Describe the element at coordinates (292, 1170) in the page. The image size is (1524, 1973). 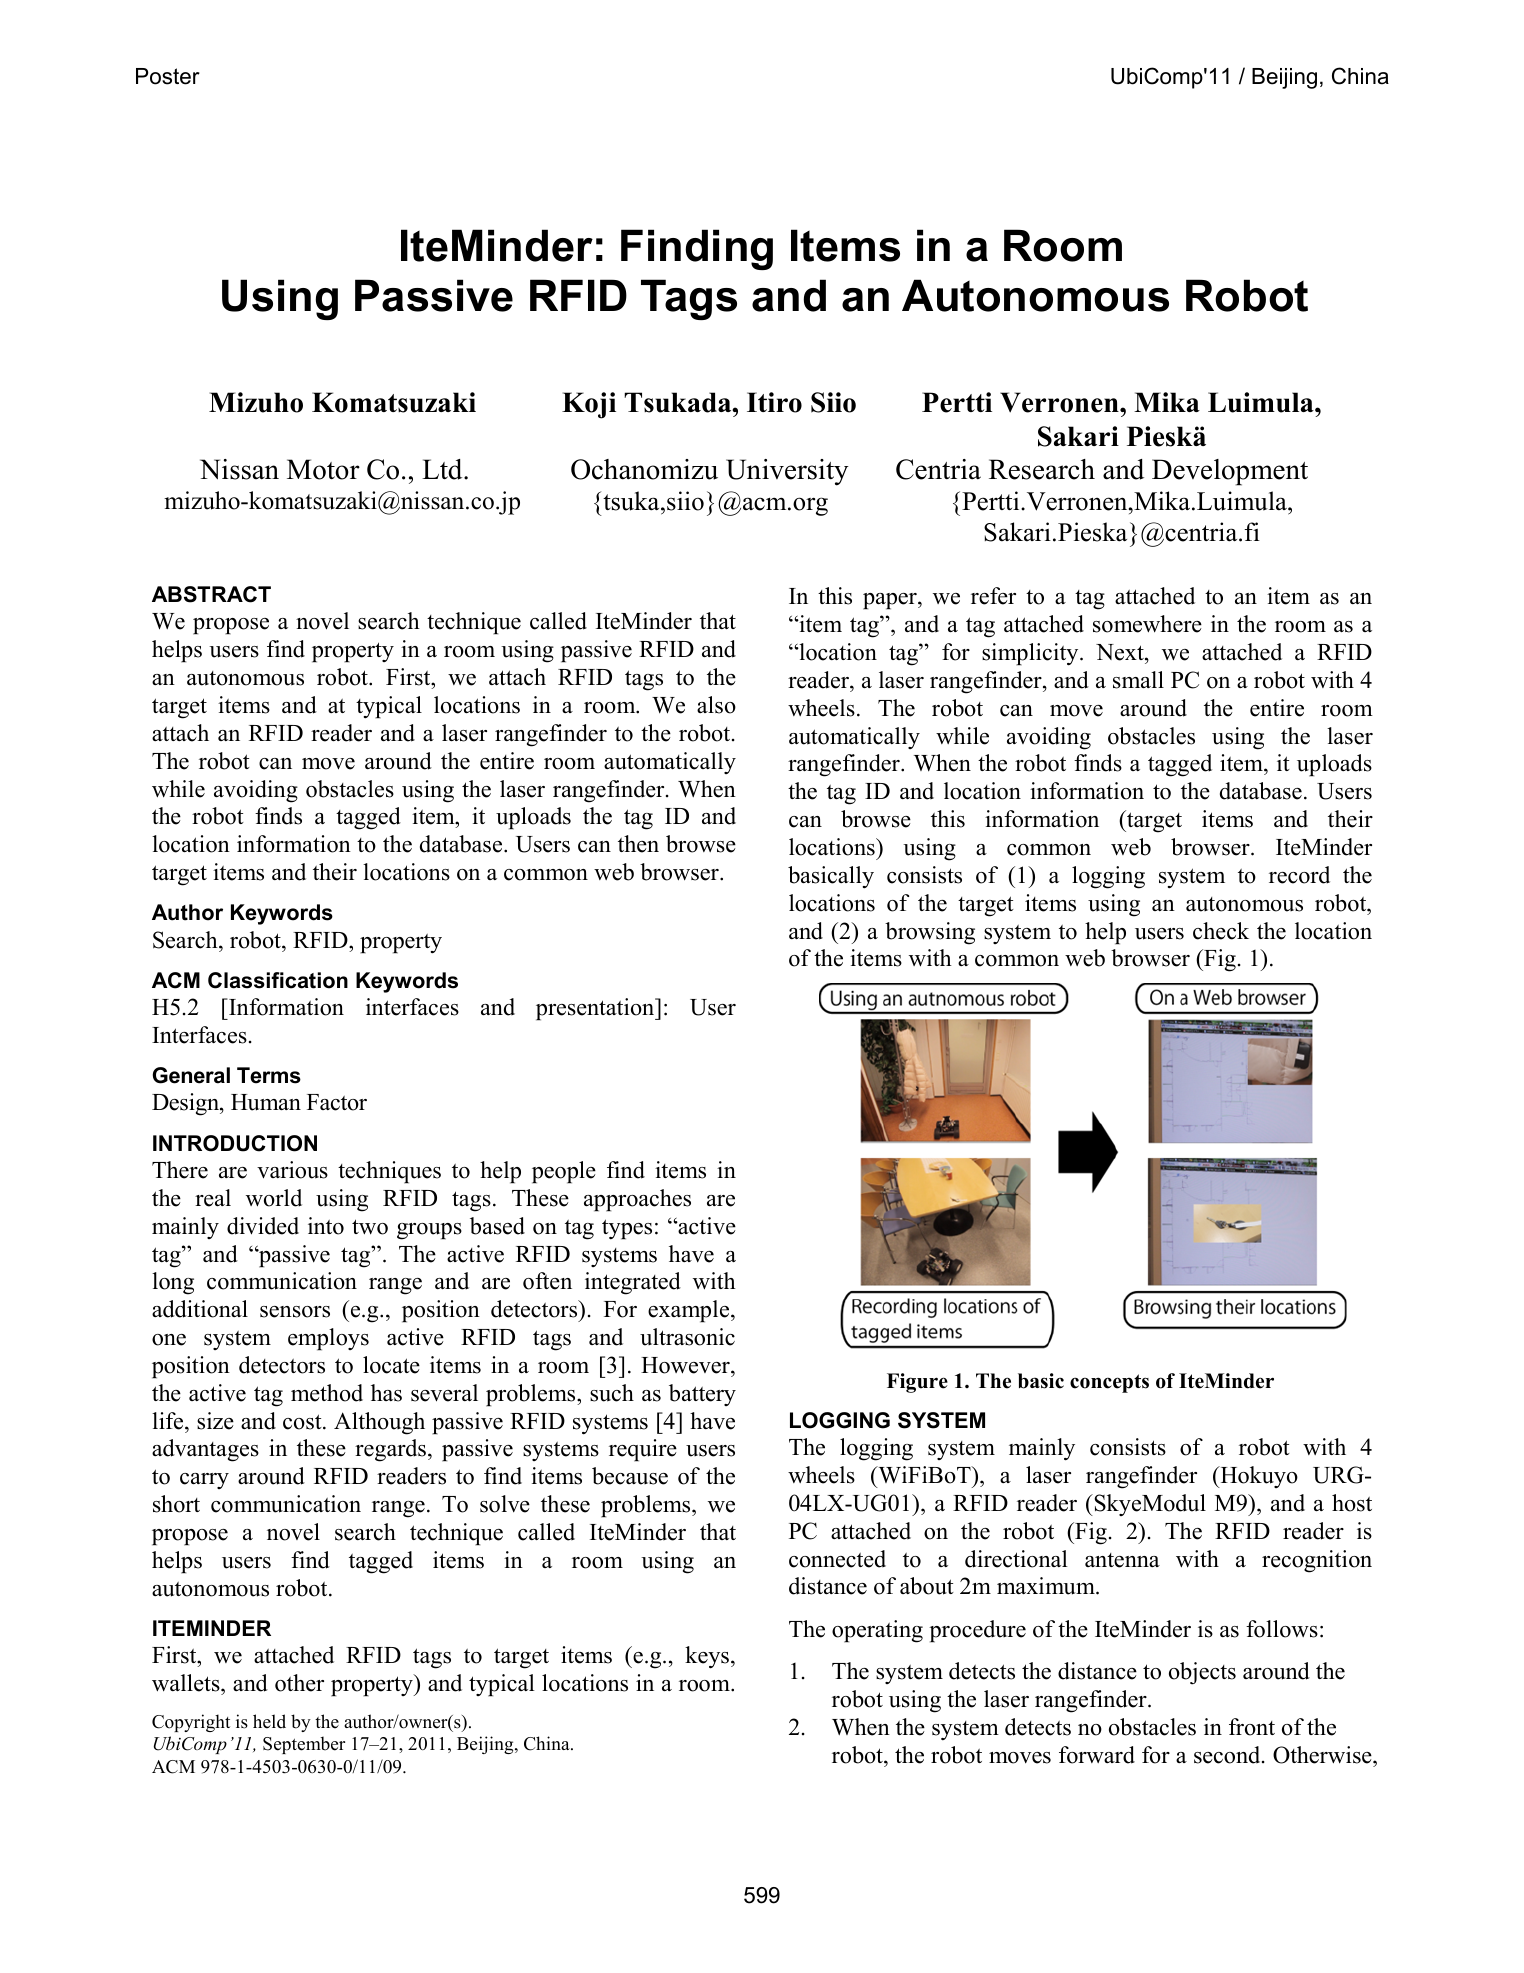
I see `various` at that location.
